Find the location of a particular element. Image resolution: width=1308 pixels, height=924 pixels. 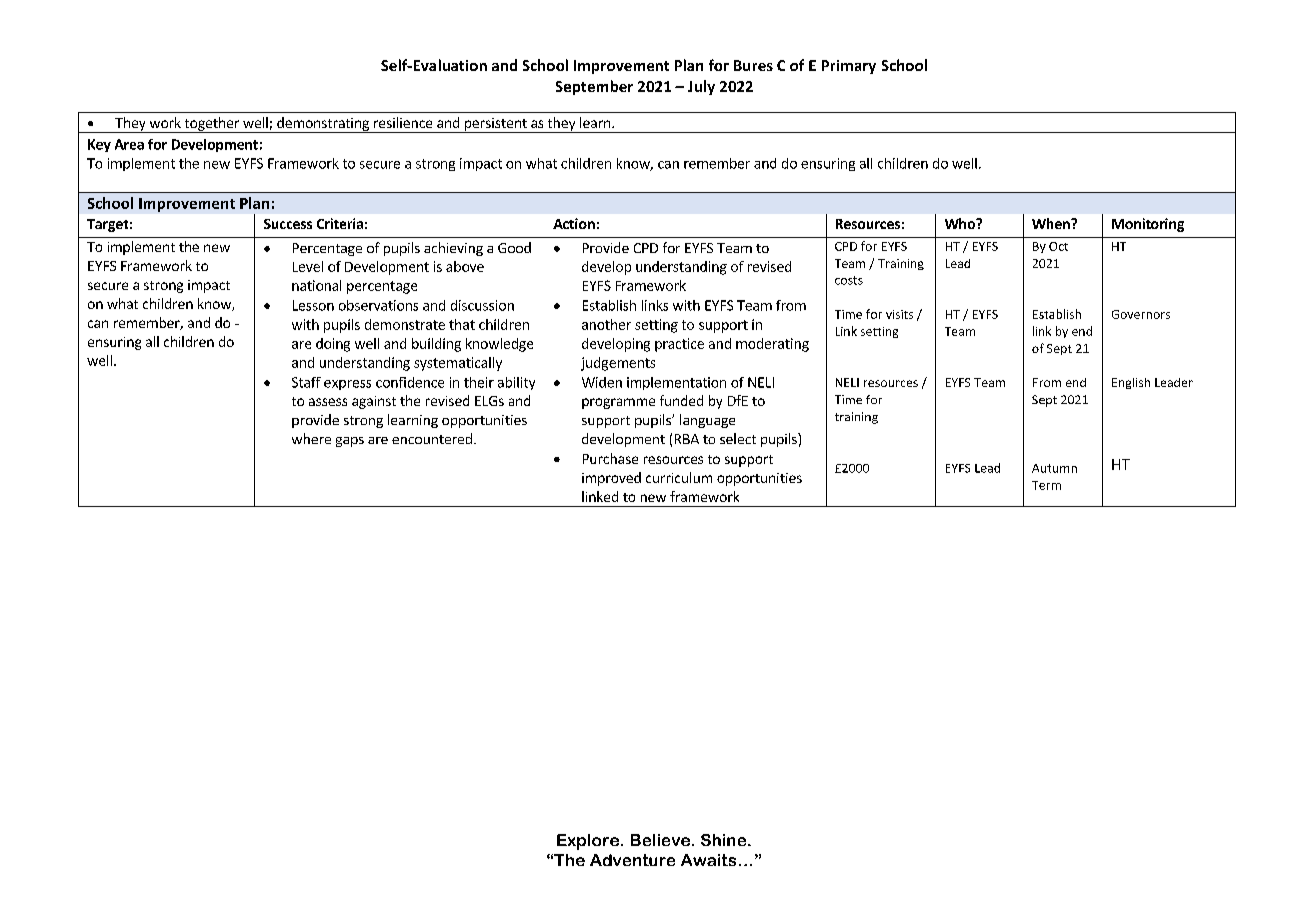

July is located at coordinates (701, 87).
